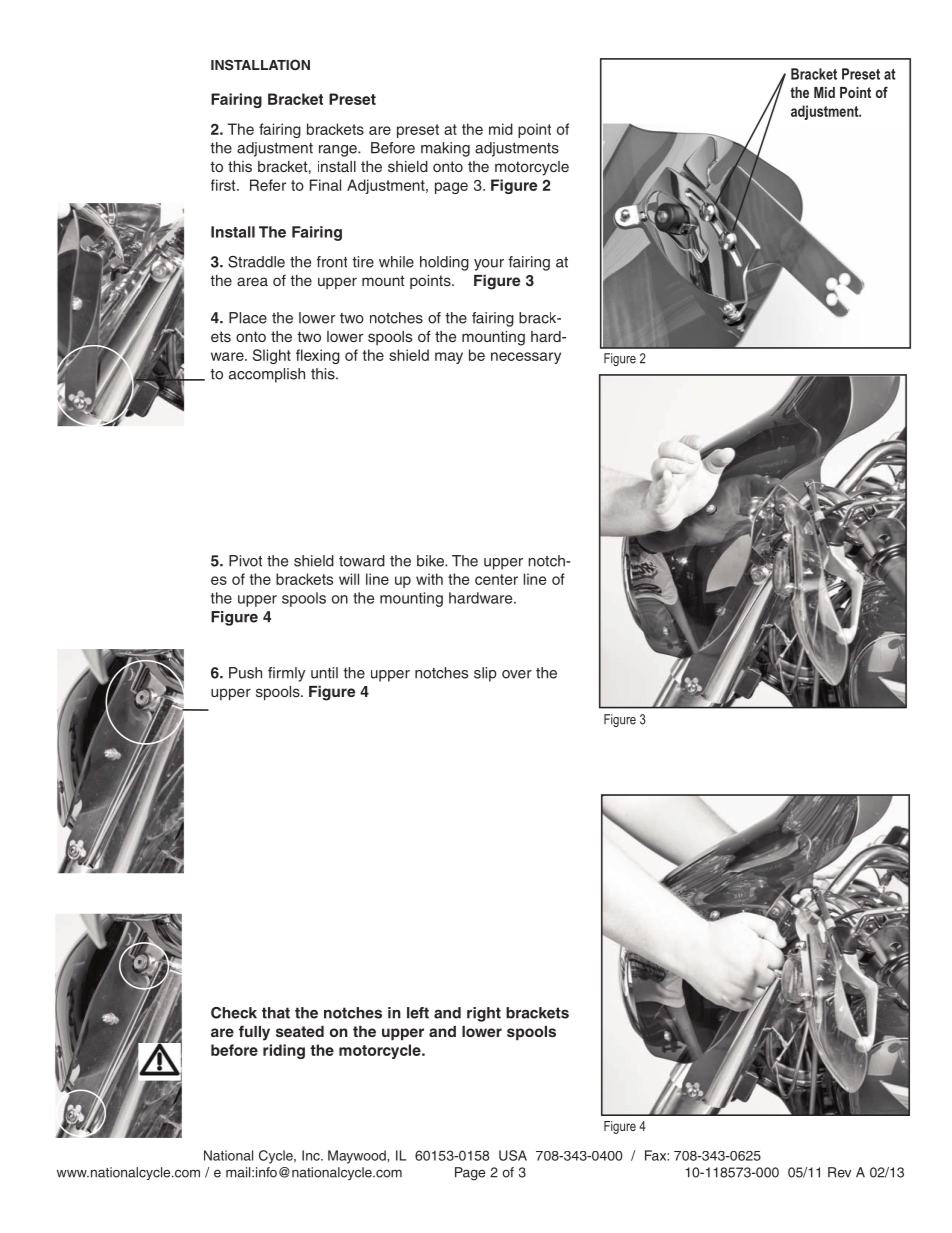  Describe the element at coordinates (312, 1155) in the image. I see `Inc` at that location.
